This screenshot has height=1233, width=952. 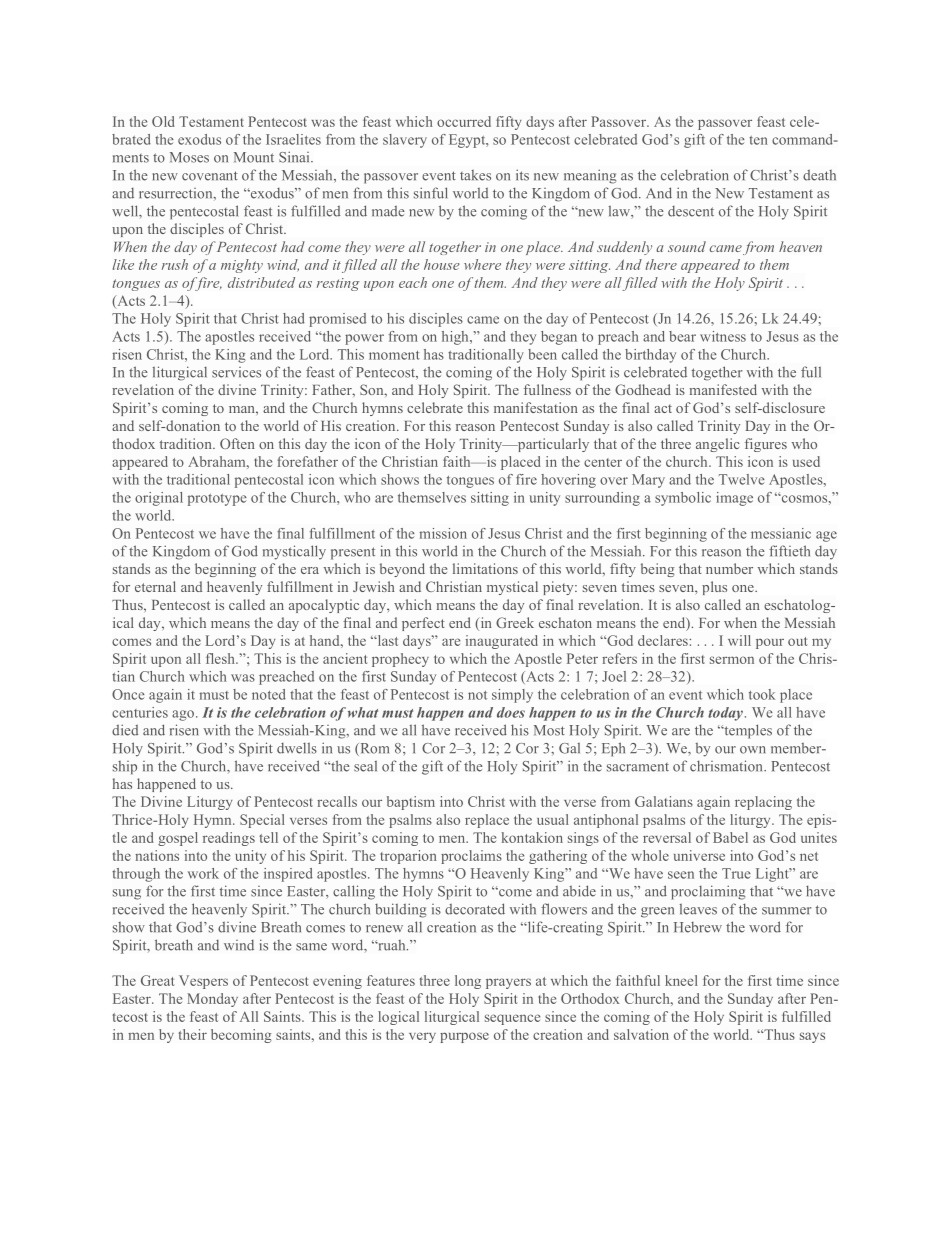 What do you see at coordinates (155, 586) in the screenshot?
I see `eternal` at bounding box center [155, 586].
